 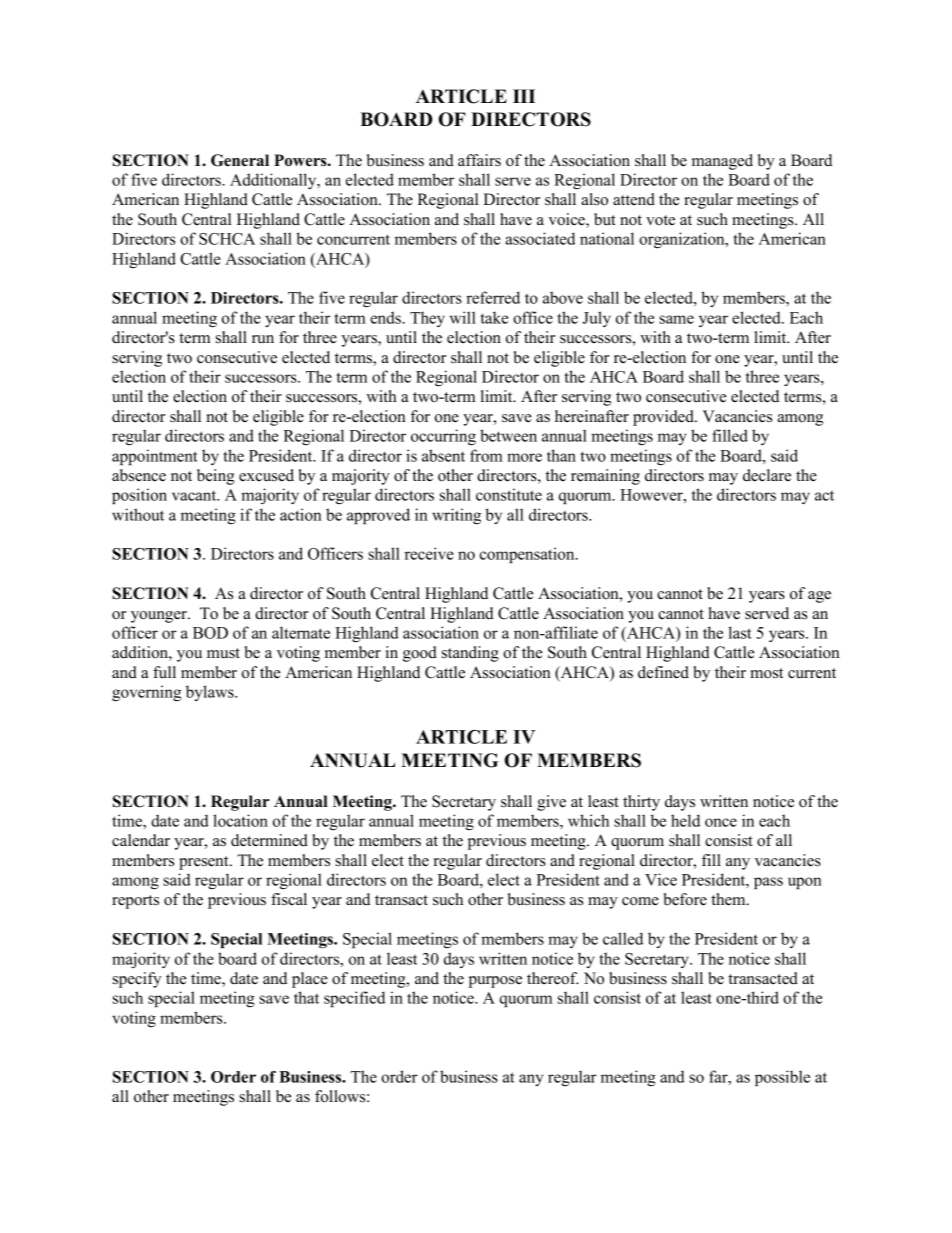 I want to click on run, so click(x=263, y=339).
